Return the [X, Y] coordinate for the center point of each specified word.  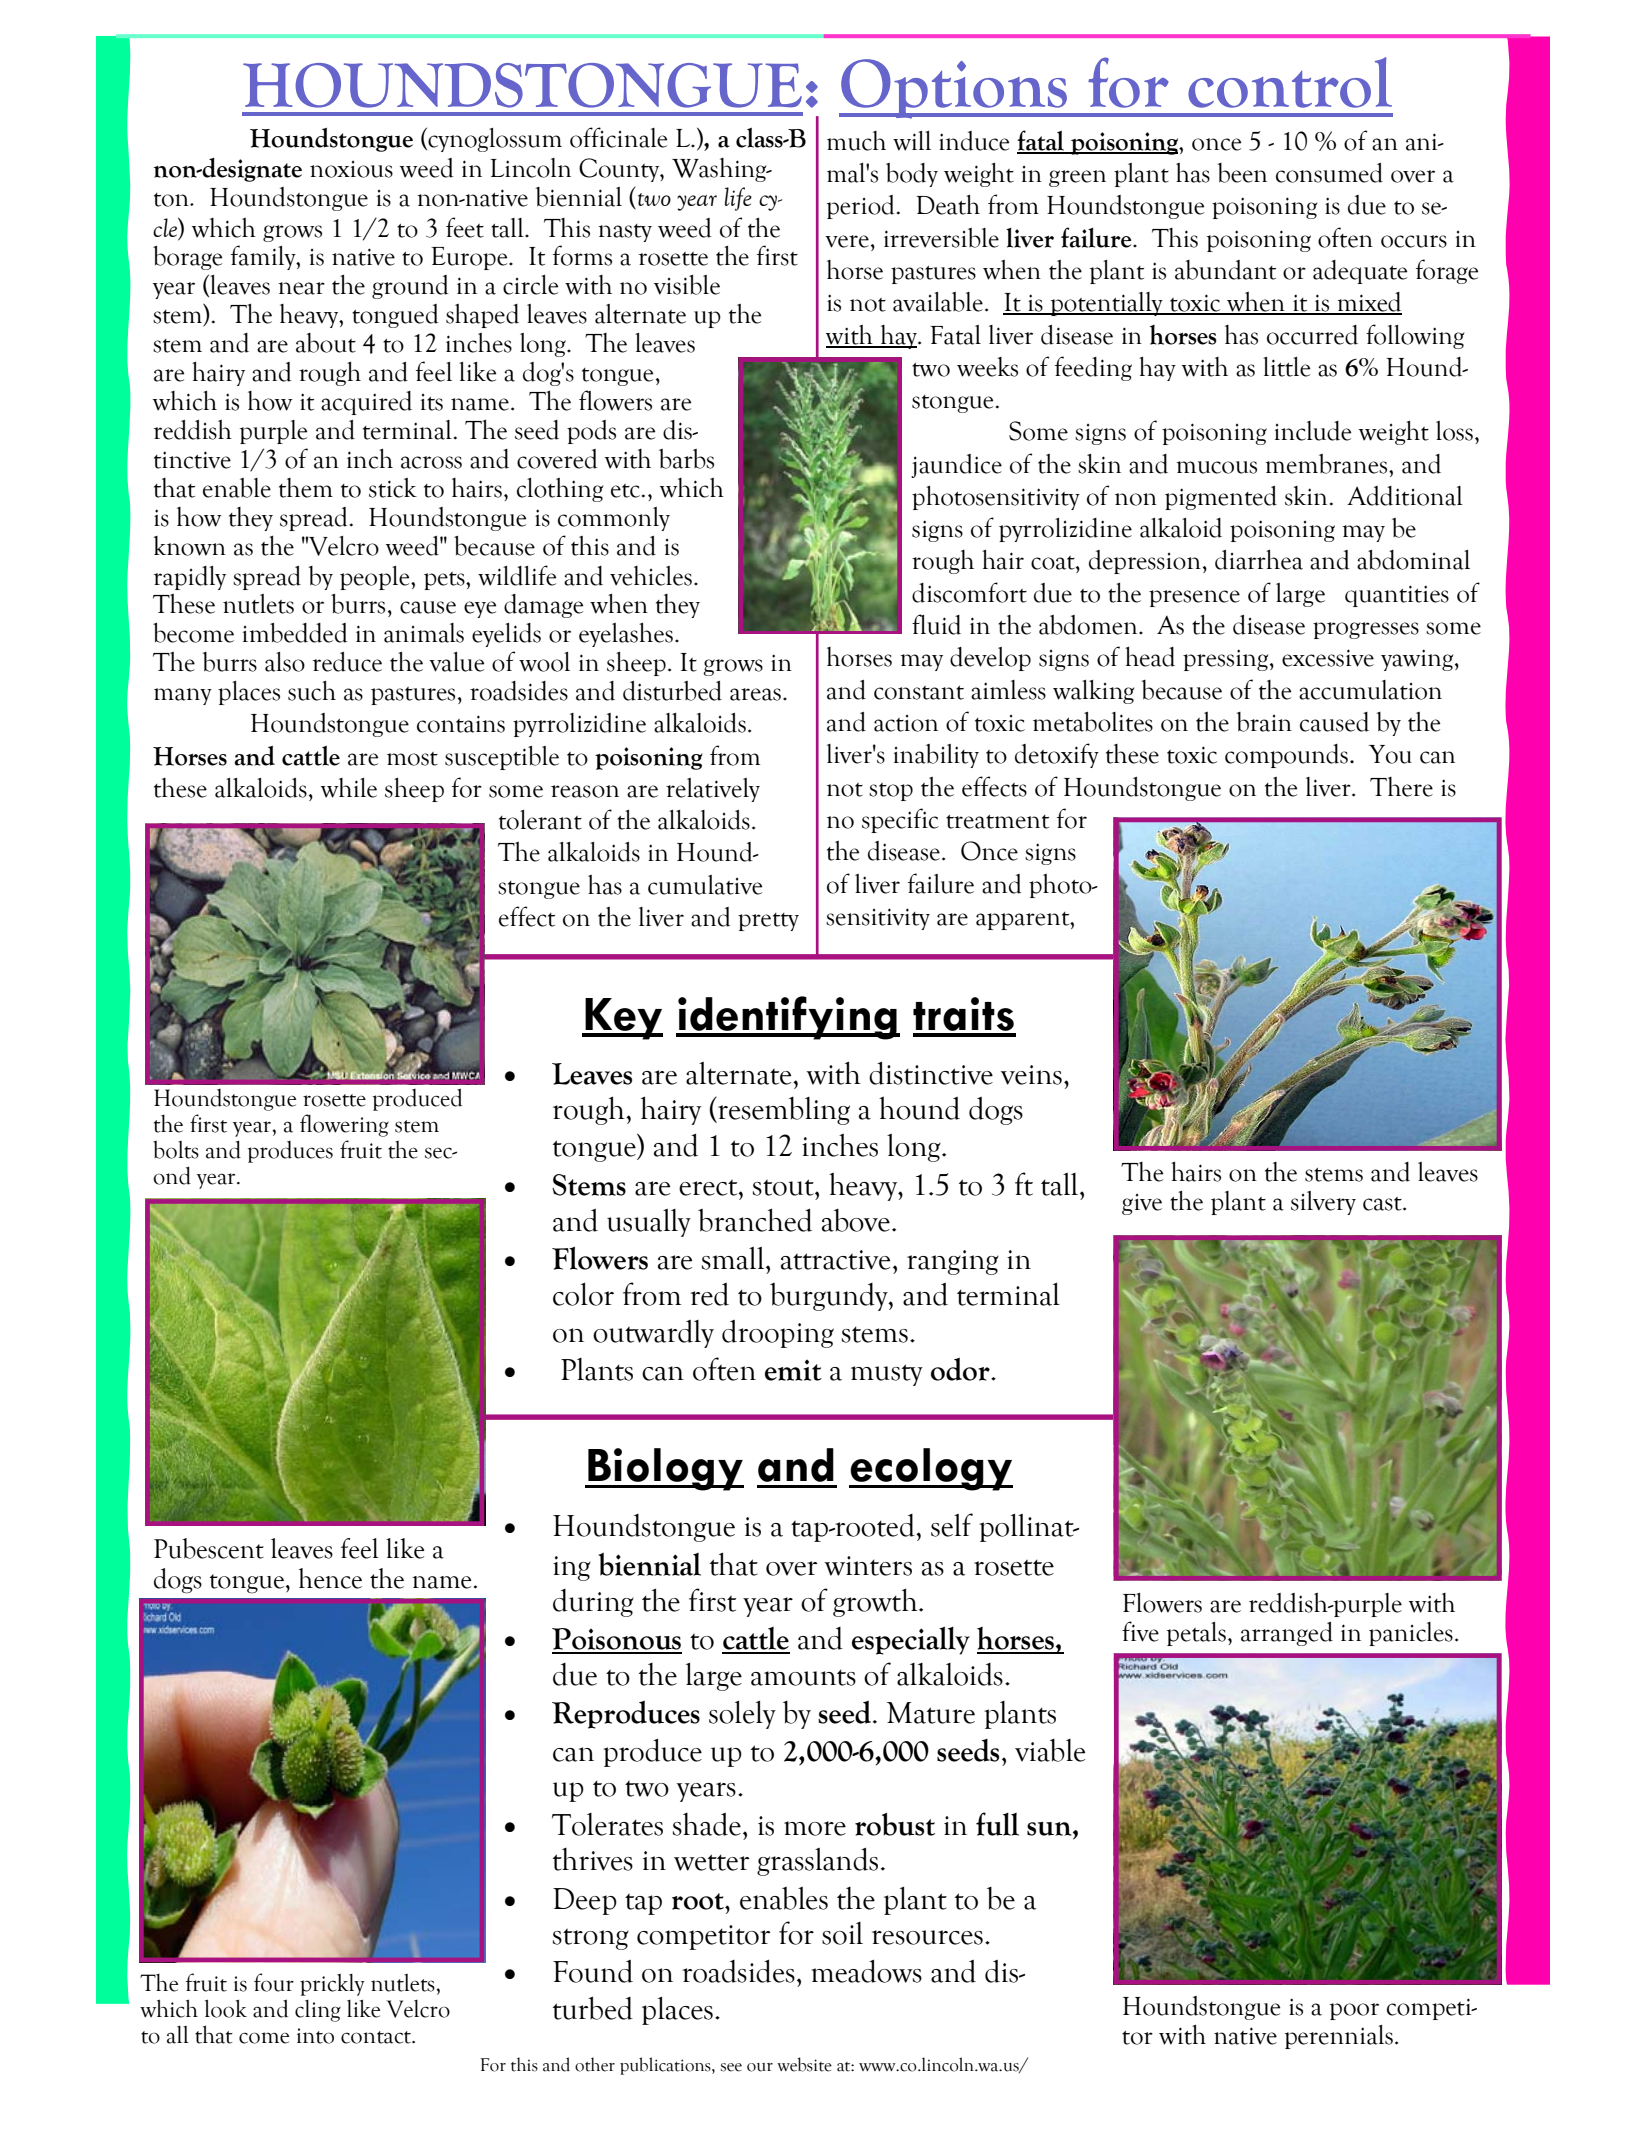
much [856, 141]
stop [891, 792]
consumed [1329, 173]
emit [793, 1370]
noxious [351, 169]
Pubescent [209, 1548]
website [804, 2064]
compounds [1286, 756]
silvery [1323, 1203]
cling [318, 2011]
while [349, 788]
